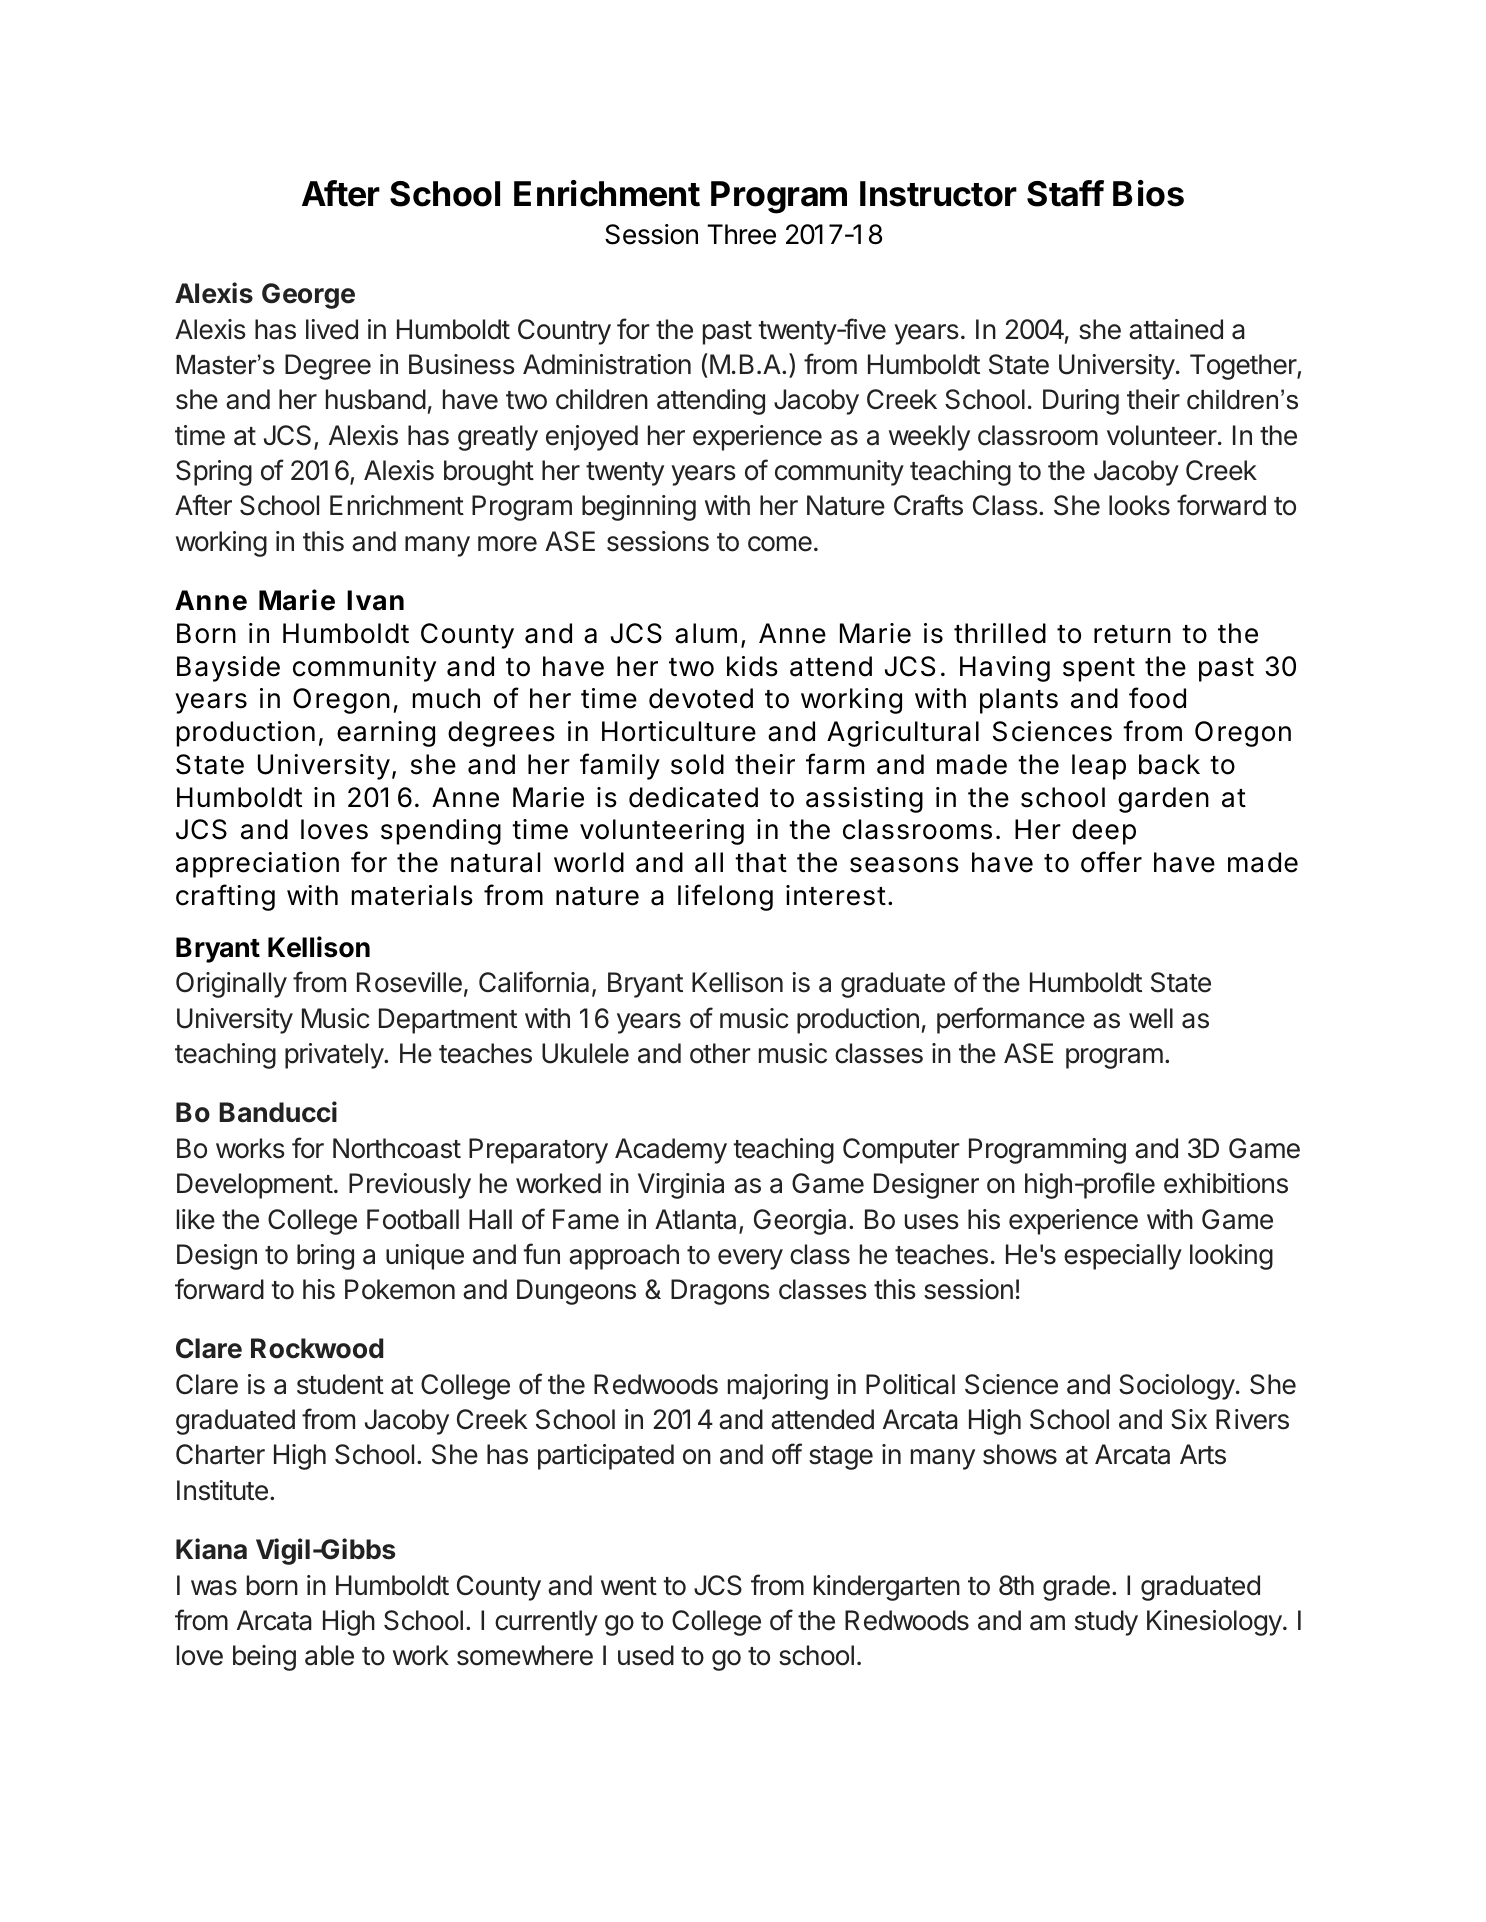 The image size is (1486, 1922). Describe the element at coordinates (412, 895) in the image. I see `materials` at that location.
